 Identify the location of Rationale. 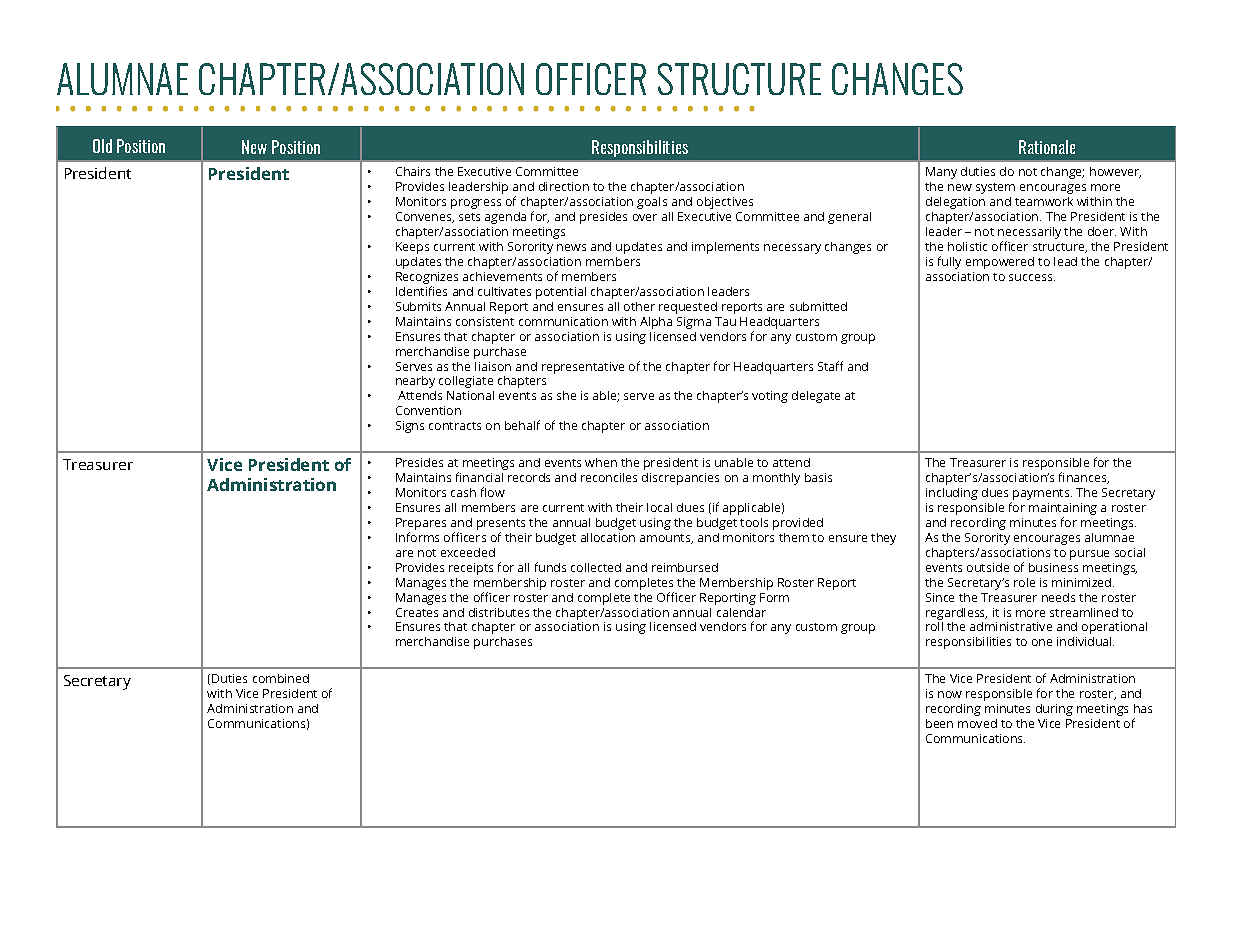
(1047, 147).
